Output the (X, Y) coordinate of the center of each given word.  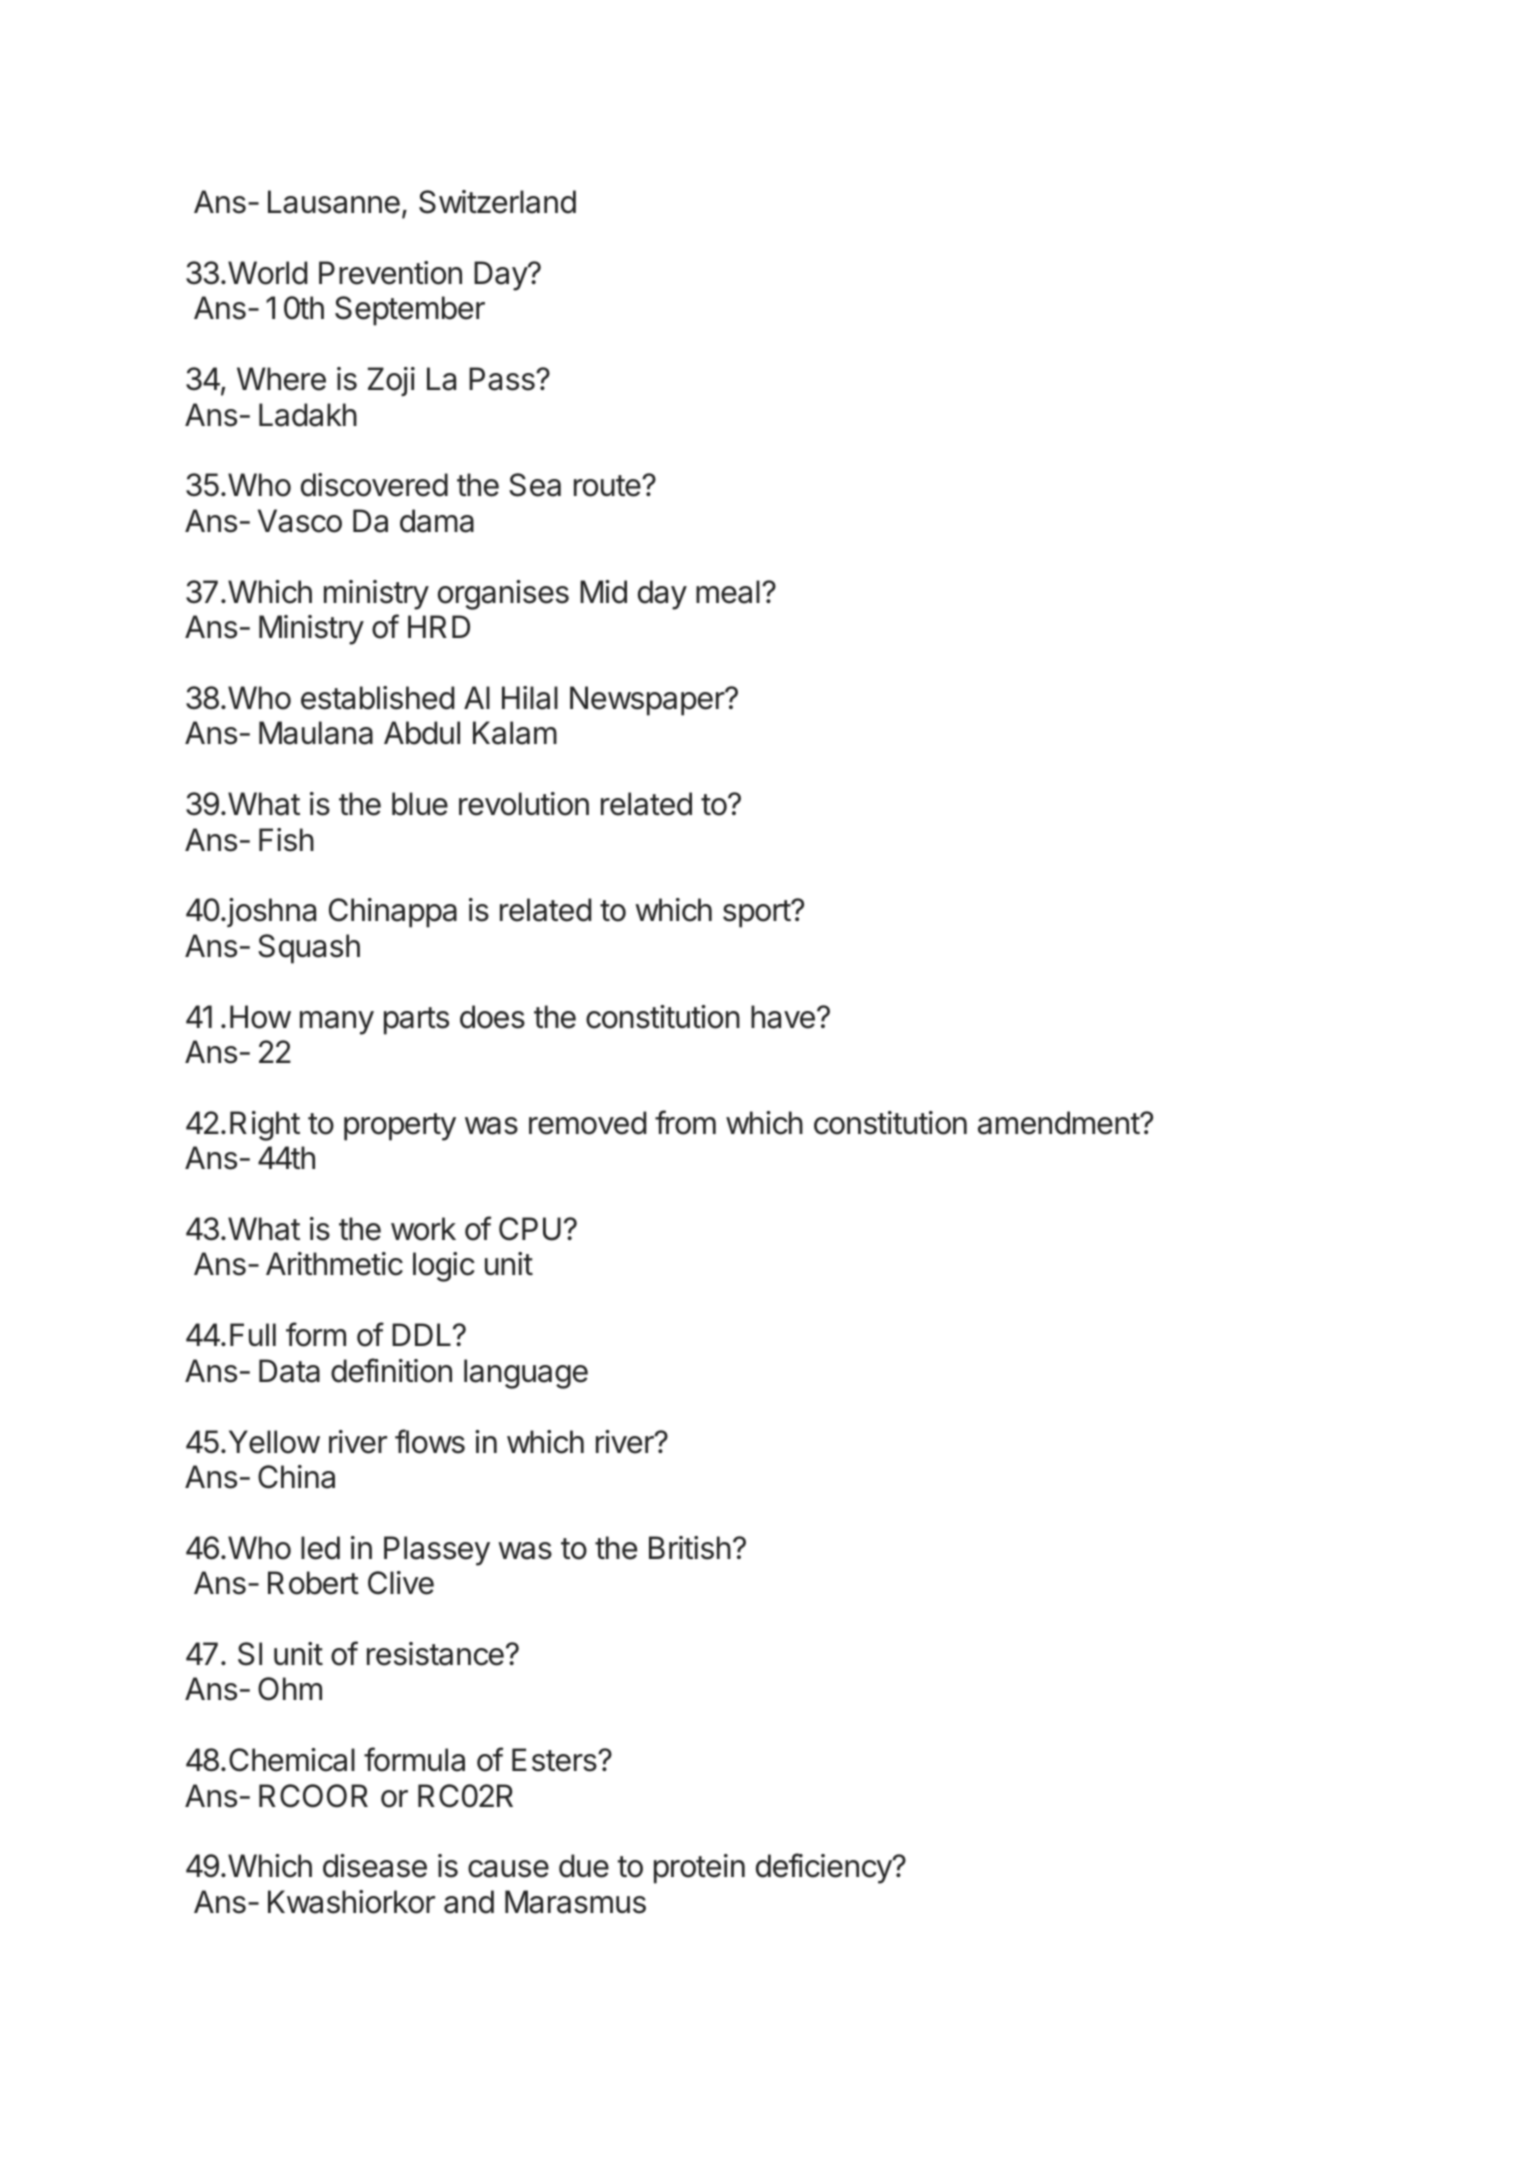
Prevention (390, 273)
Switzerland (497, 202)
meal (728, 592)
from (685, 1122)
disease (375, 1866)
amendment (1059, 1123)
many (337, 1023)
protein (699, 1869)
